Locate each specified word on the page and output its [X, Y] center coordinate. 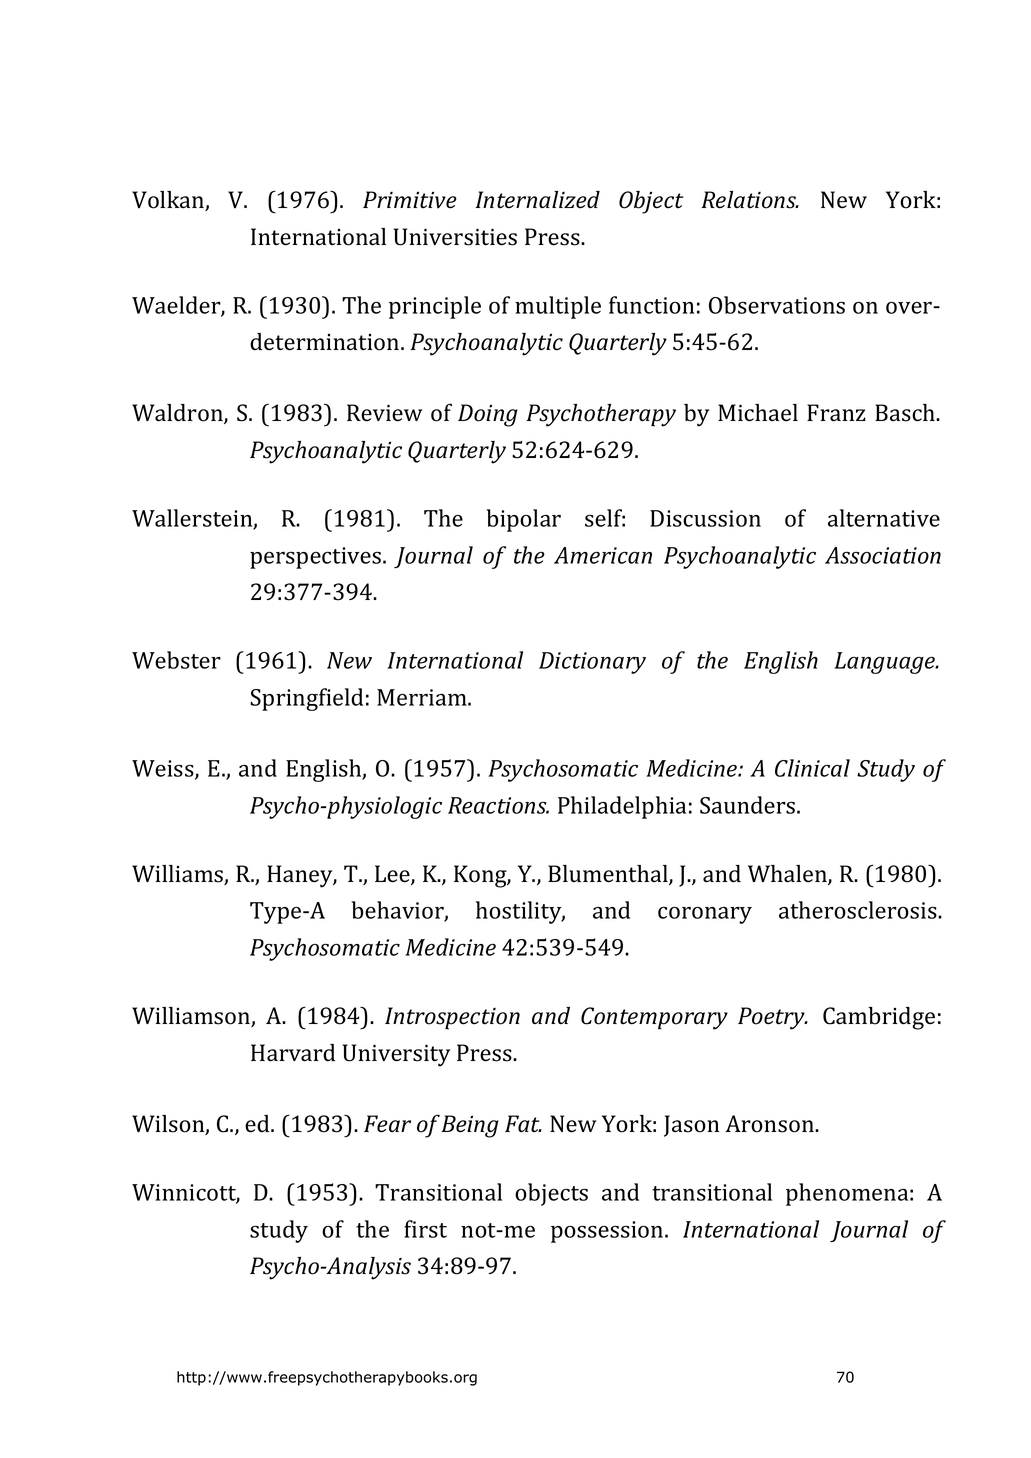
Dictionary [592, 663]
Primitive [410, 200]
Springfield [307, 699]
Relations [749, 200]
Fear [387, 1124]
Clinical [812, 768]
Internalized [537, 200]
